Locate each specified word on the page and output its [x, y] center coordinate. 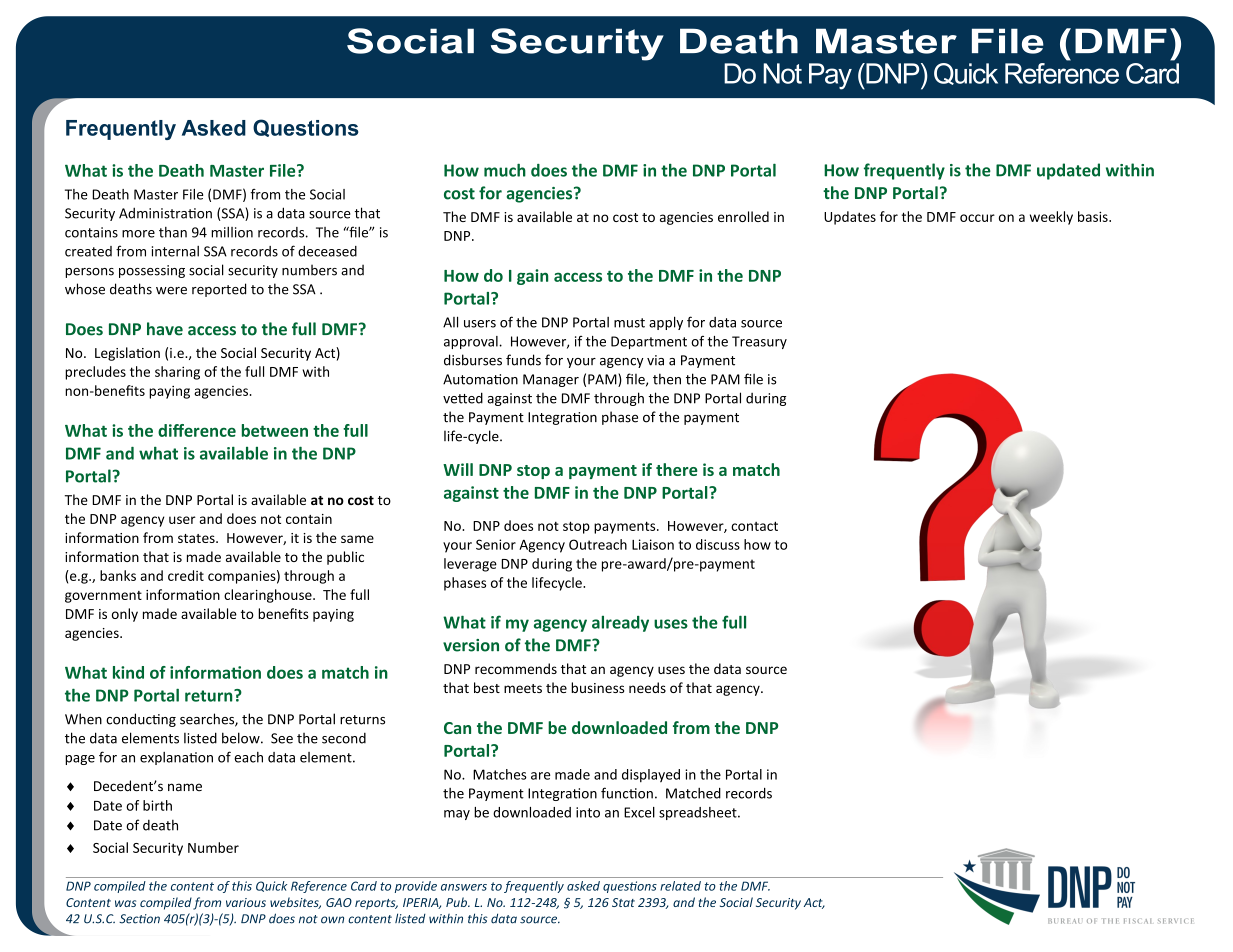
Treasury [759, 342]
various [246, 902]
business [597, 687]
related [680, 886]
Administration [165, 213]
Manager [551, 380]
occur [977, 218]
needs [647, 687]
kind [128, 672]
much [505, 170]
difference [197, 430]
